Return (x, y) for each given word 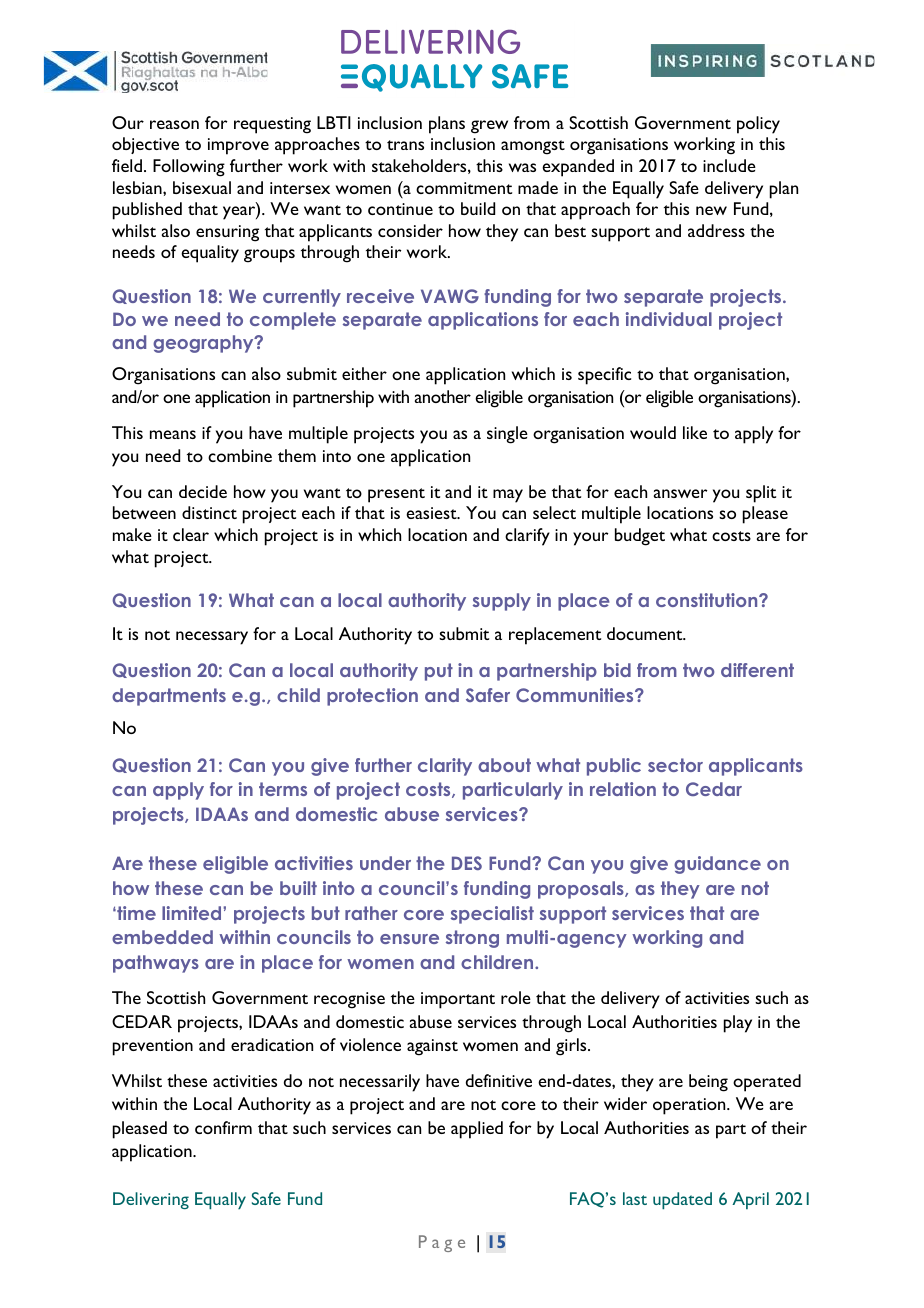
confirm (223, 1127)
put (439, 672)
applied (477, 1130)
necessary (212, 638)
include (729, 165)
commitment (464, 188)
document (646, 633)
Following (189, 168)
